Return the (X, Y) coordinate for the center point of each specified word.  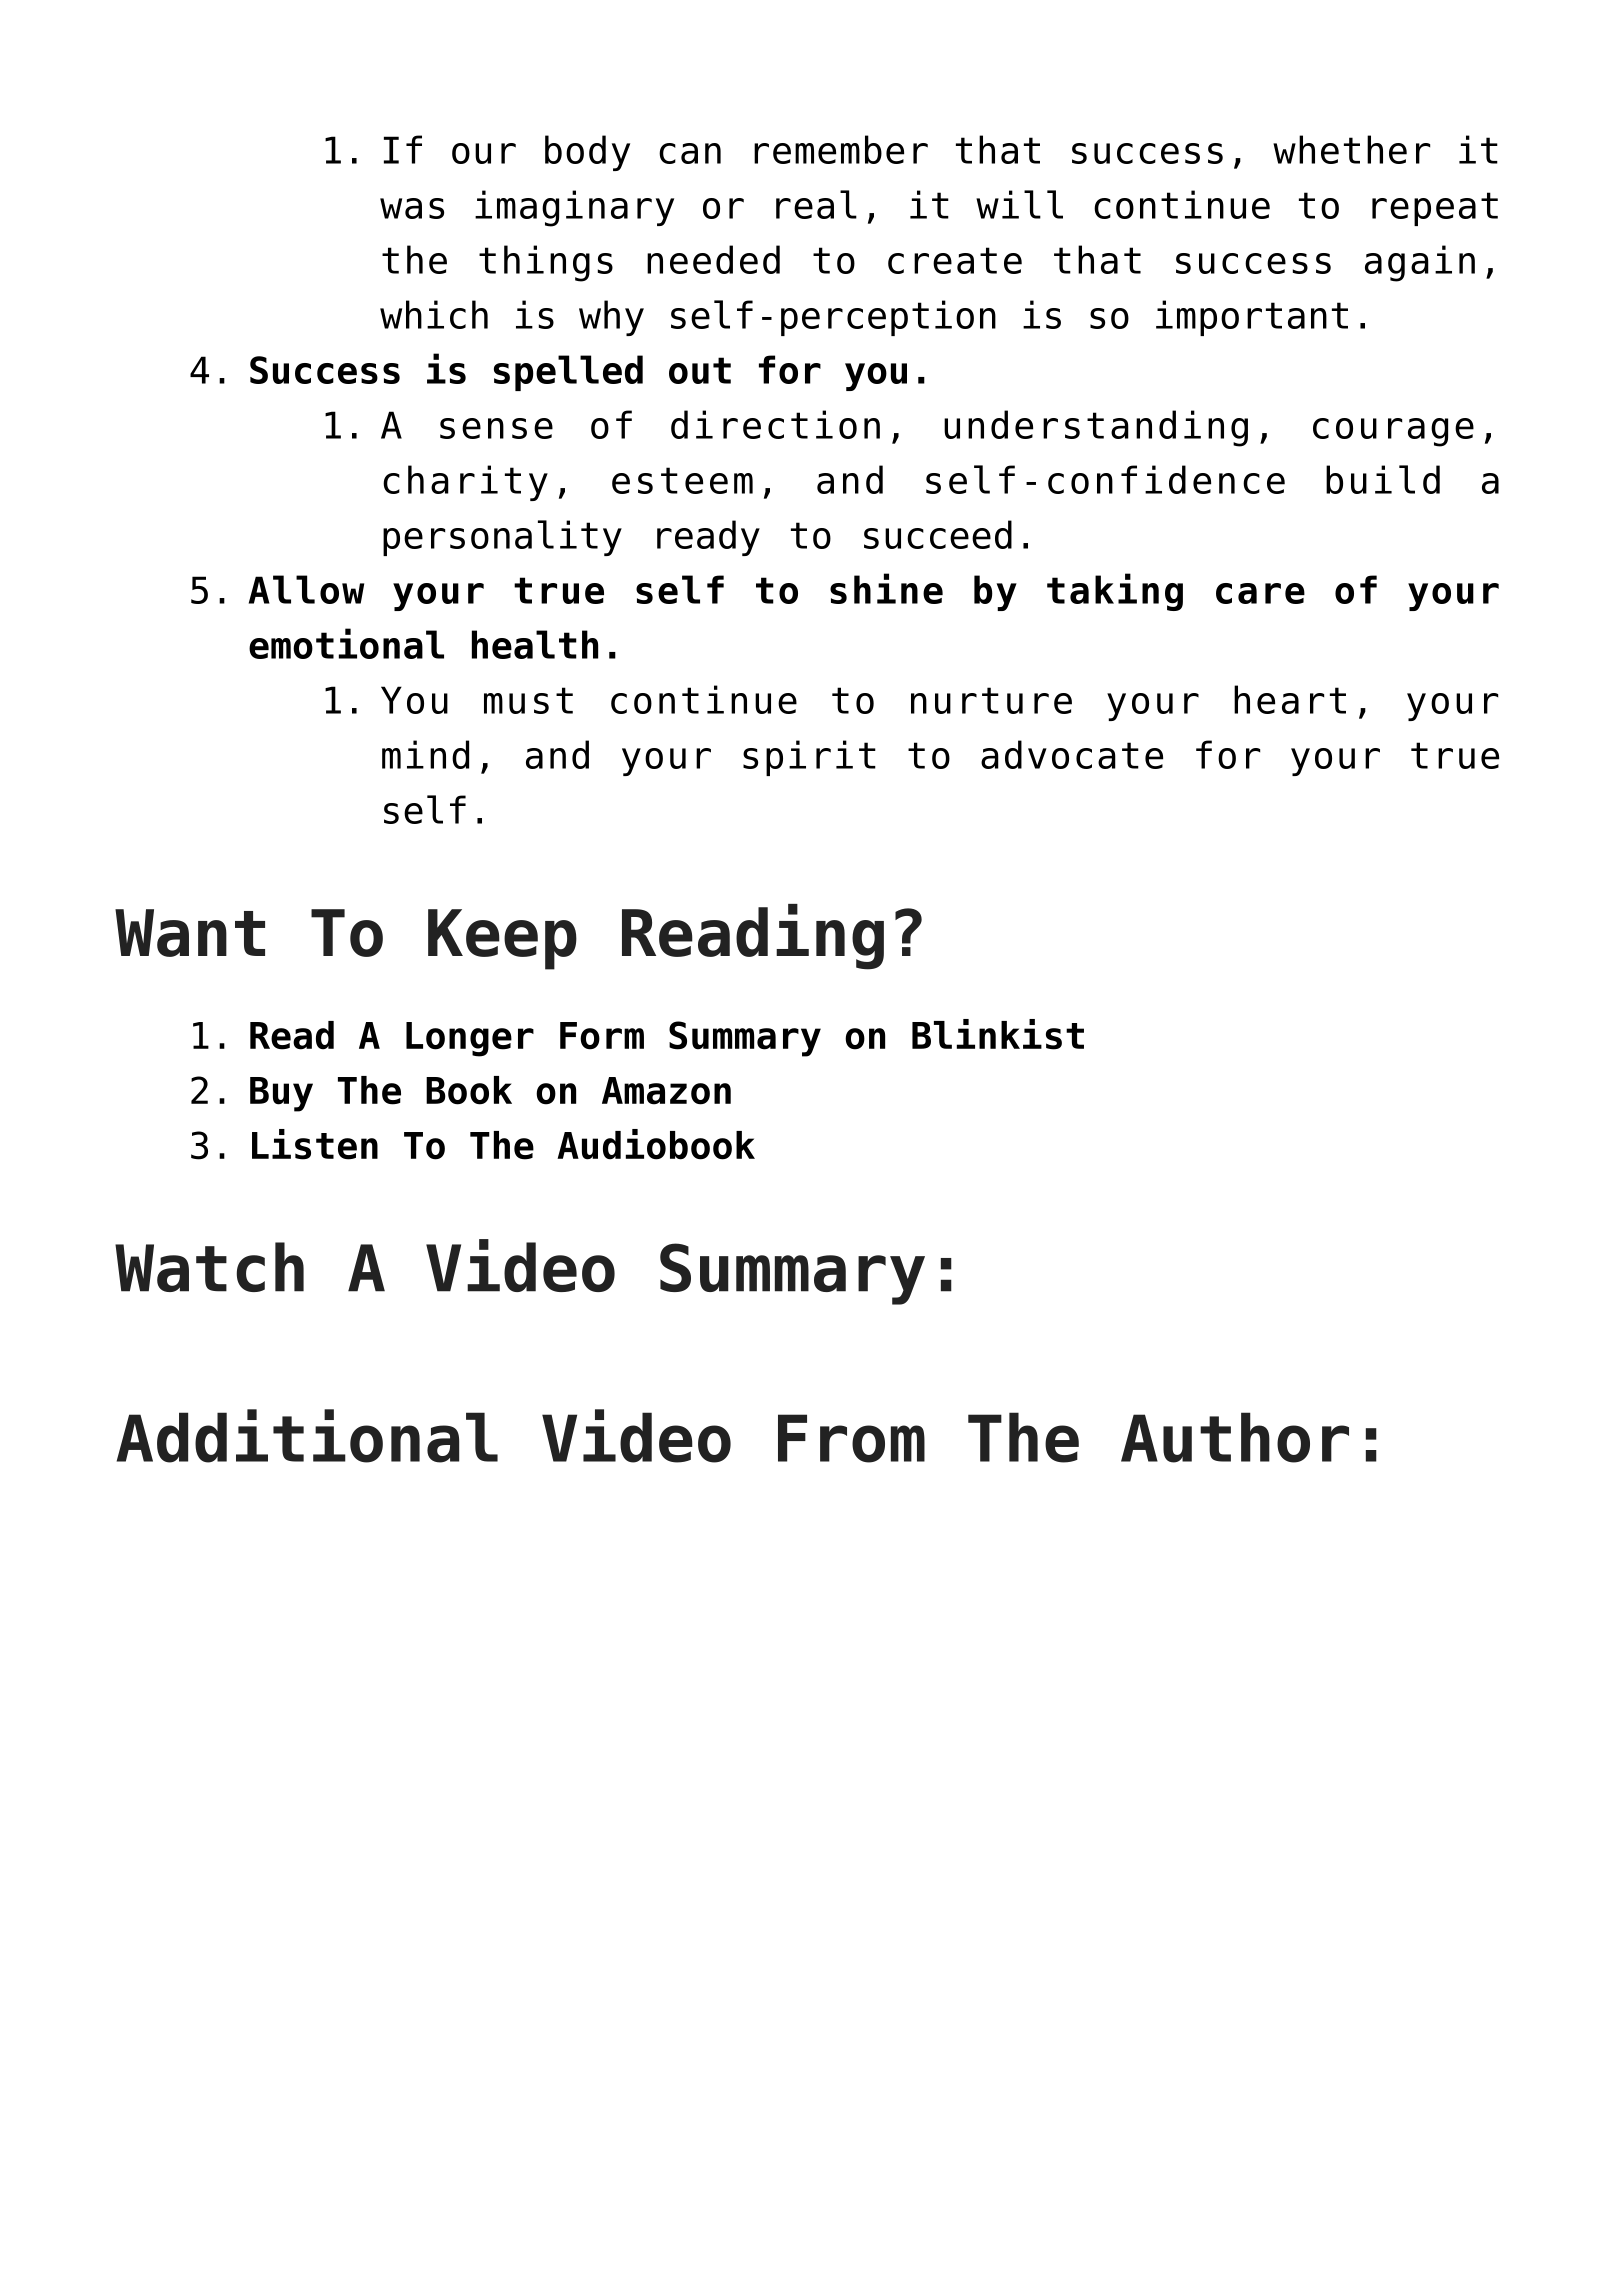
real (816, 204)
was (412, 208)
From (851, 1438)
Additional (307, 1436)
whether (1351, 149)
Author (1235, 1437)
